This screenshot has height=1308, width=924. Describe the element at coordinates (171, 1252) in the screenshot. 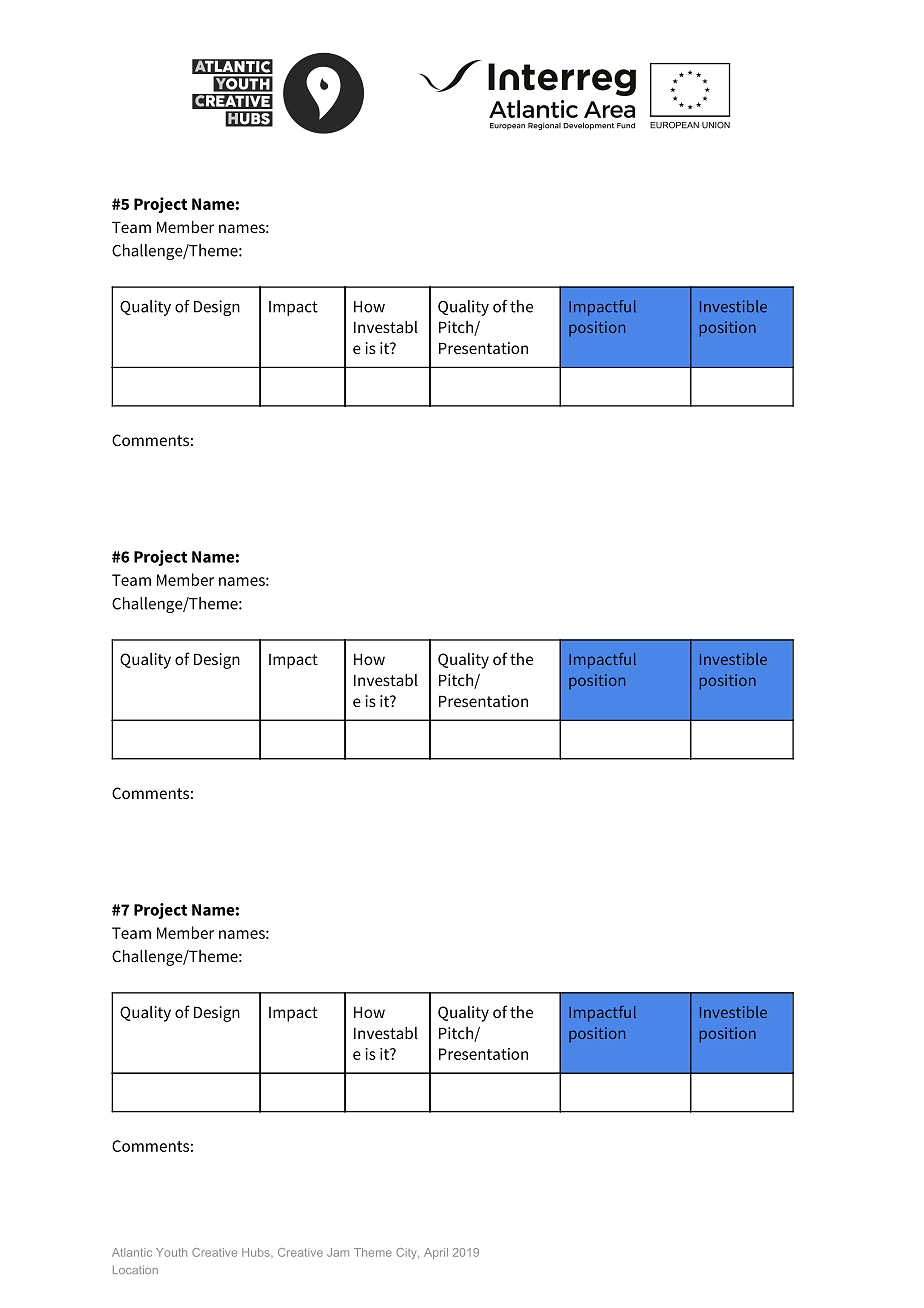

I see `Youth` at that location.
